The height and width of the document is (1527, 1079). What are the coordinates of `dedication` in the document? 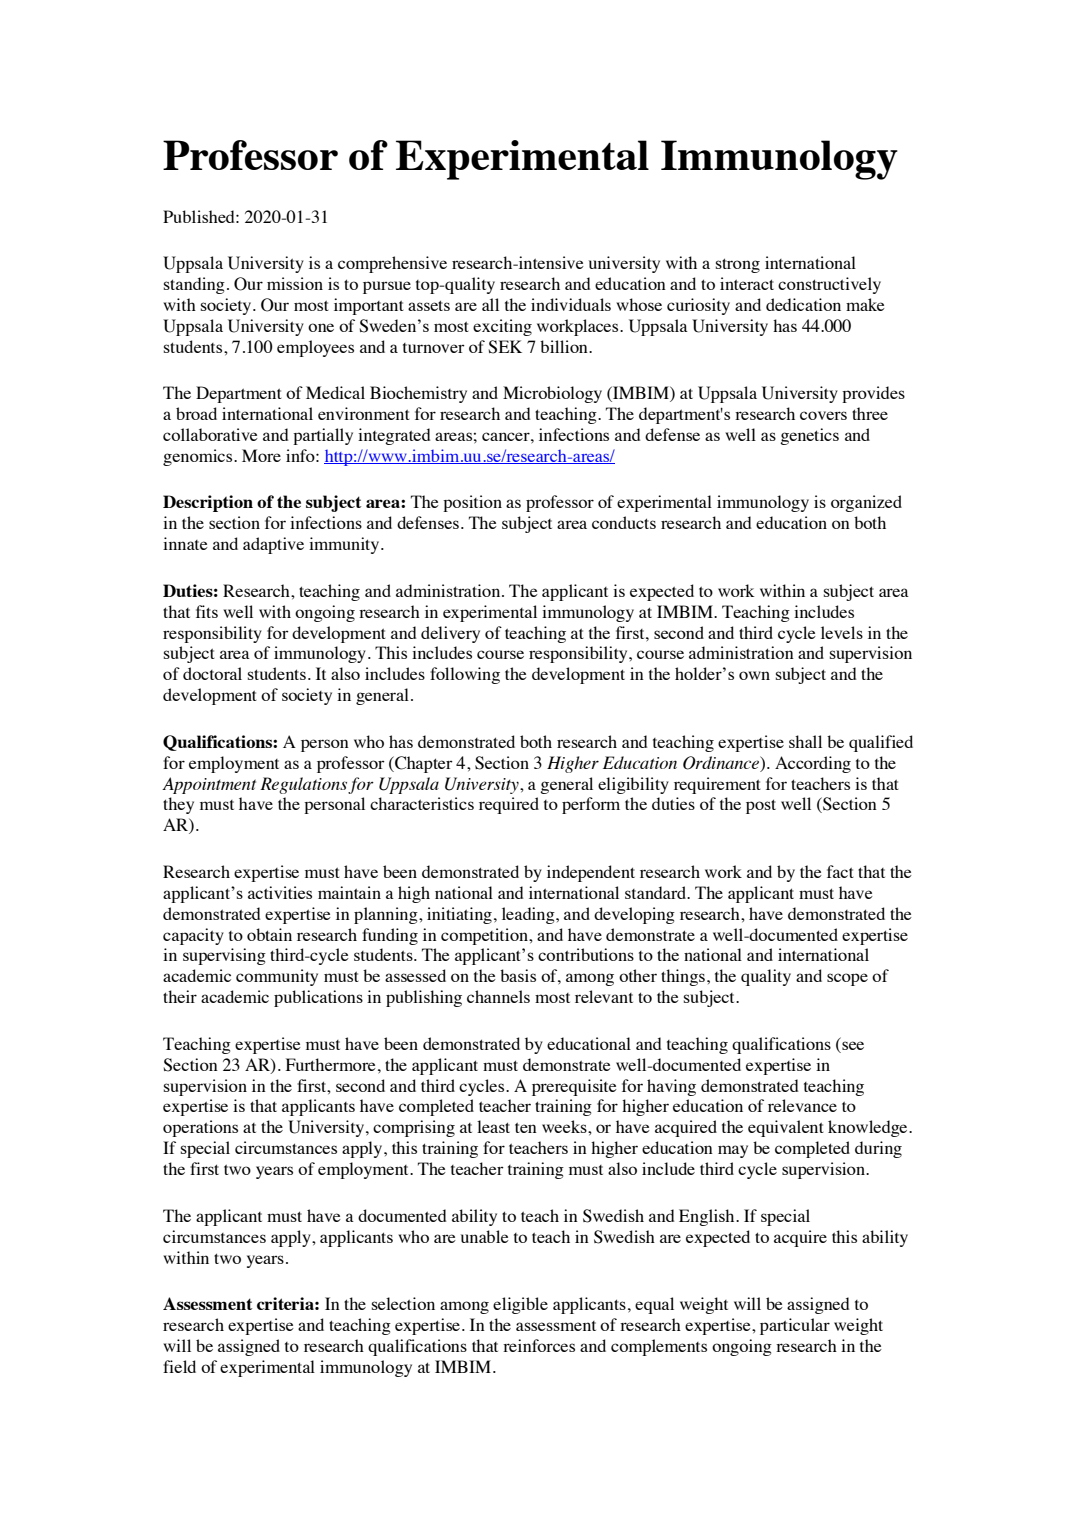 It's located at (803, 304).
